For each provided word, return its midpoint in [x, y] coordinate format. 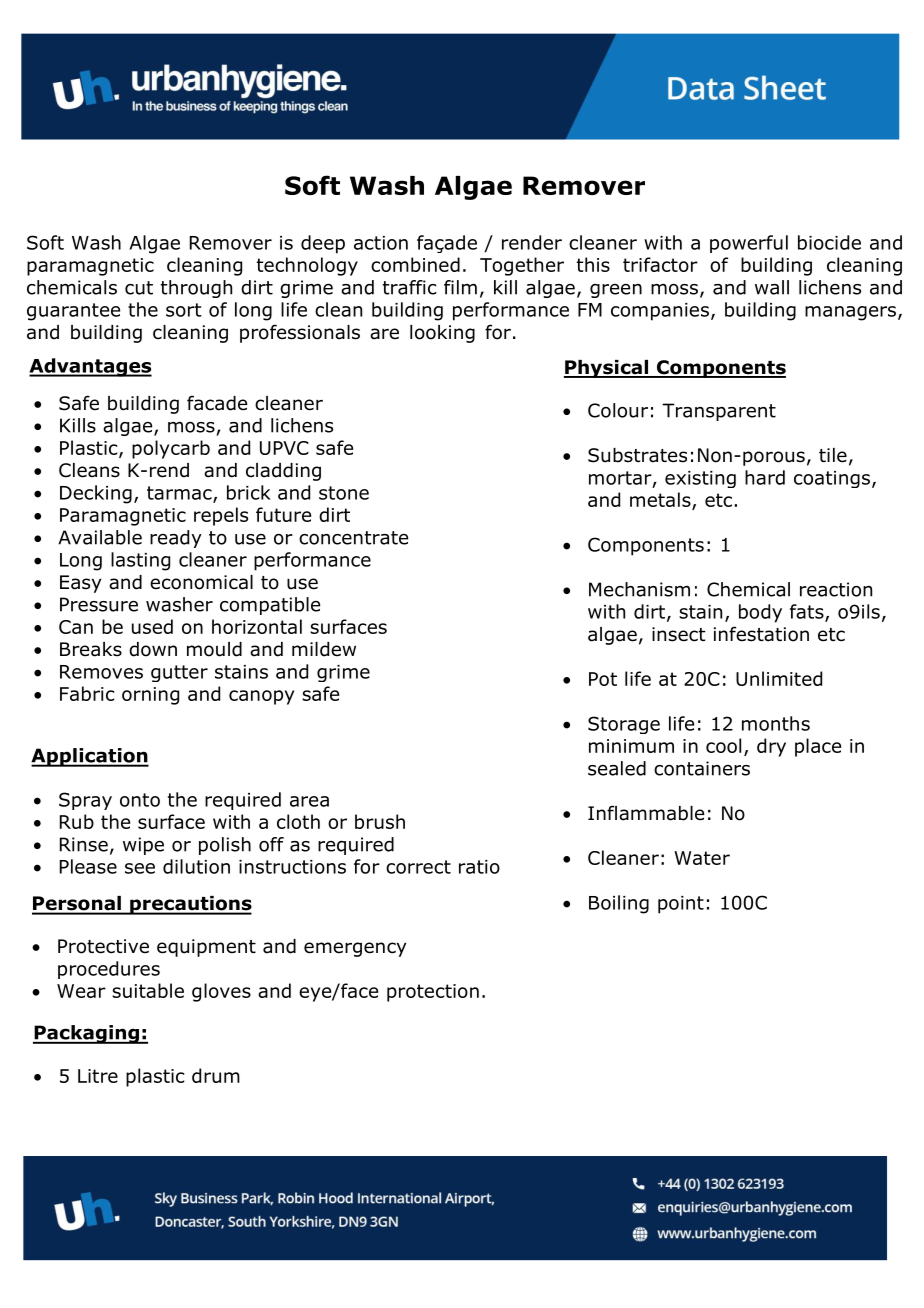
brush [380, 821]
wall [772, 287]
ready [176, 539]
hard [765, 477]
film [460, 287]
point [681, 905]
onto [140, 800]
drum [216, 1075]
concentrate [353, 538]
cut [139, 288]
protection [433, 993]
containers [702, 768]
